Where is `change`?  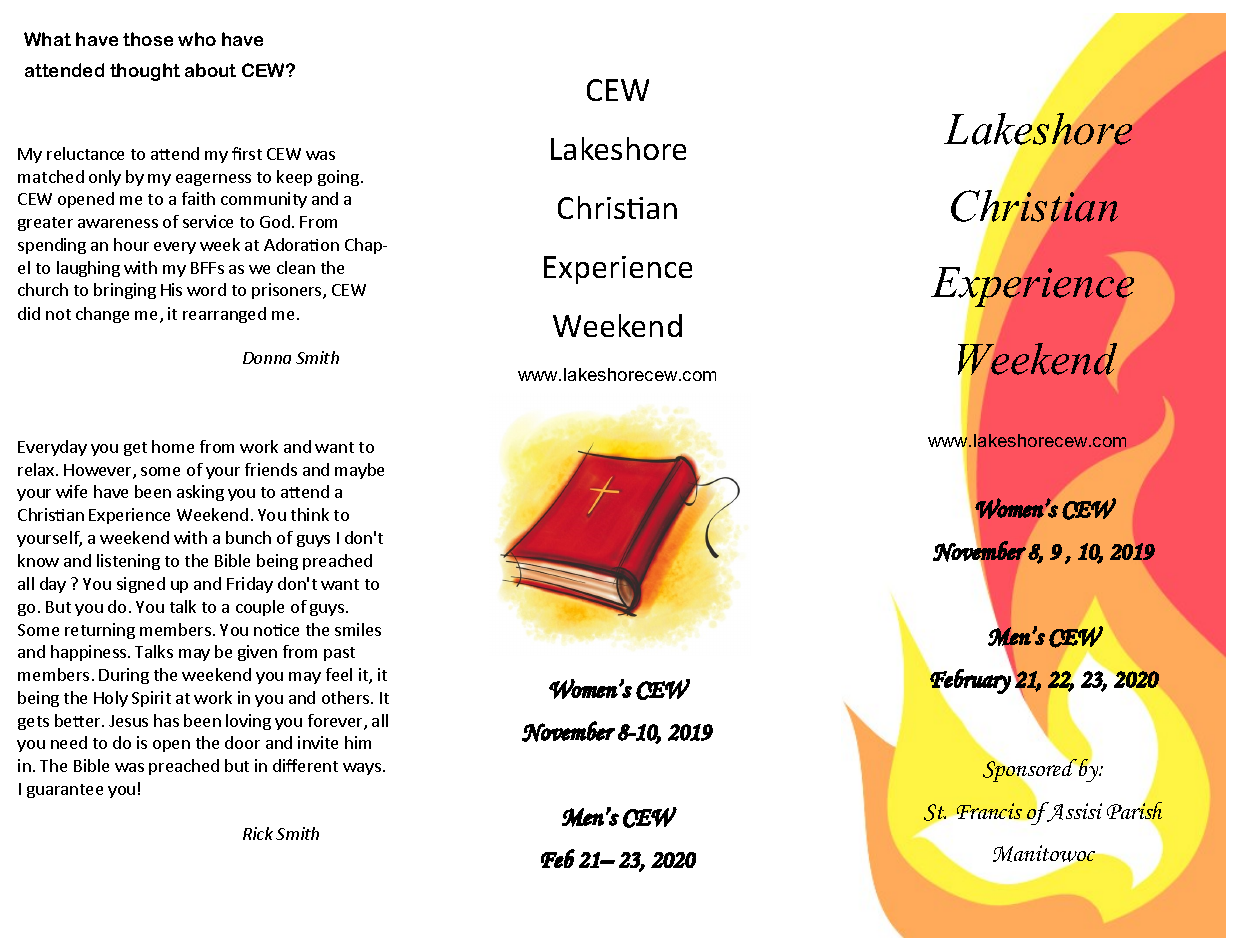 change is located at coordinates (102, 315).
